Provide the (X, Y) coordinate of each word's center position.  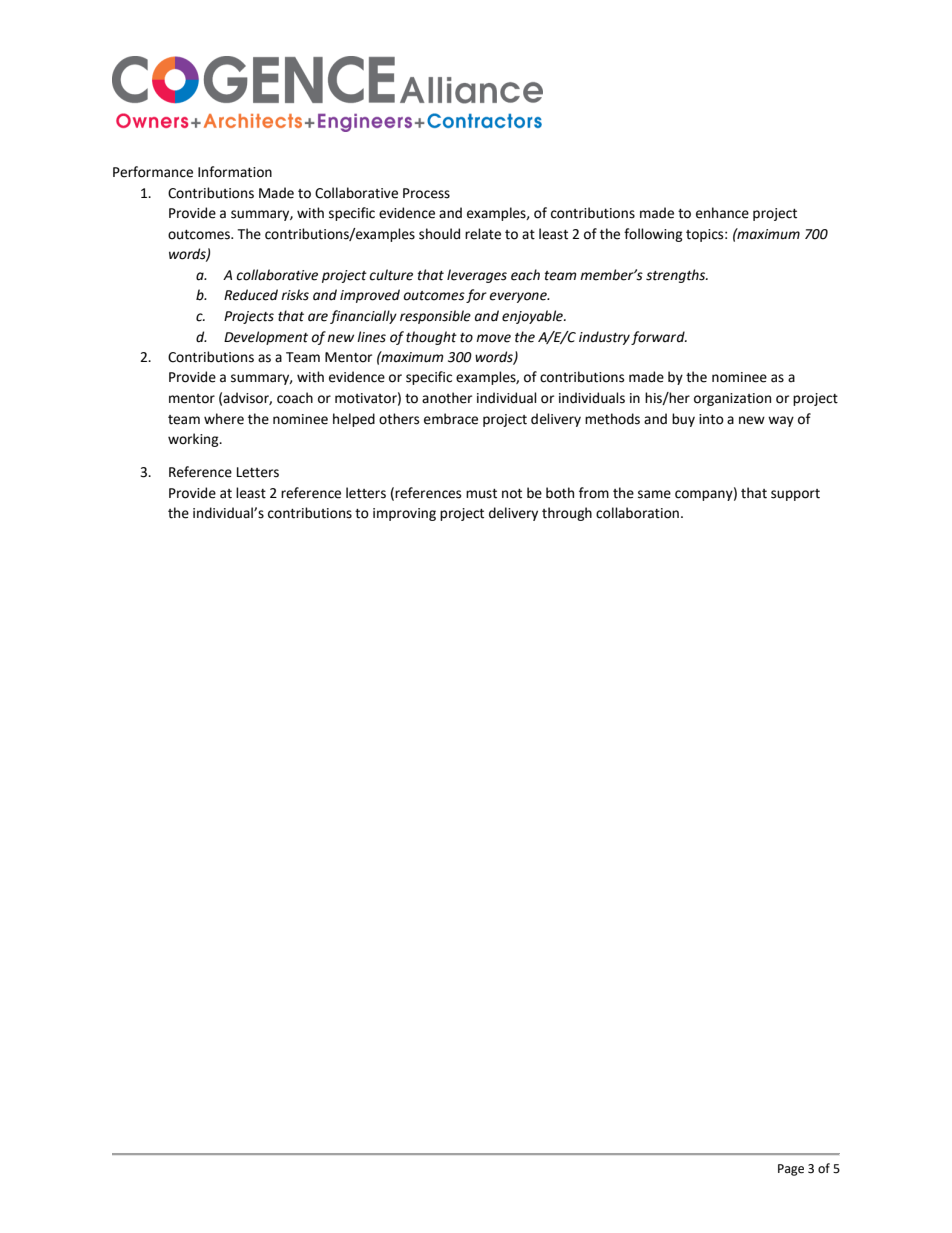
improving (404, 514)
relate (483, 234)
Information (235, 172)
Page (791, 1170)
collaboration (637, 513)
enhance (722, 213)
